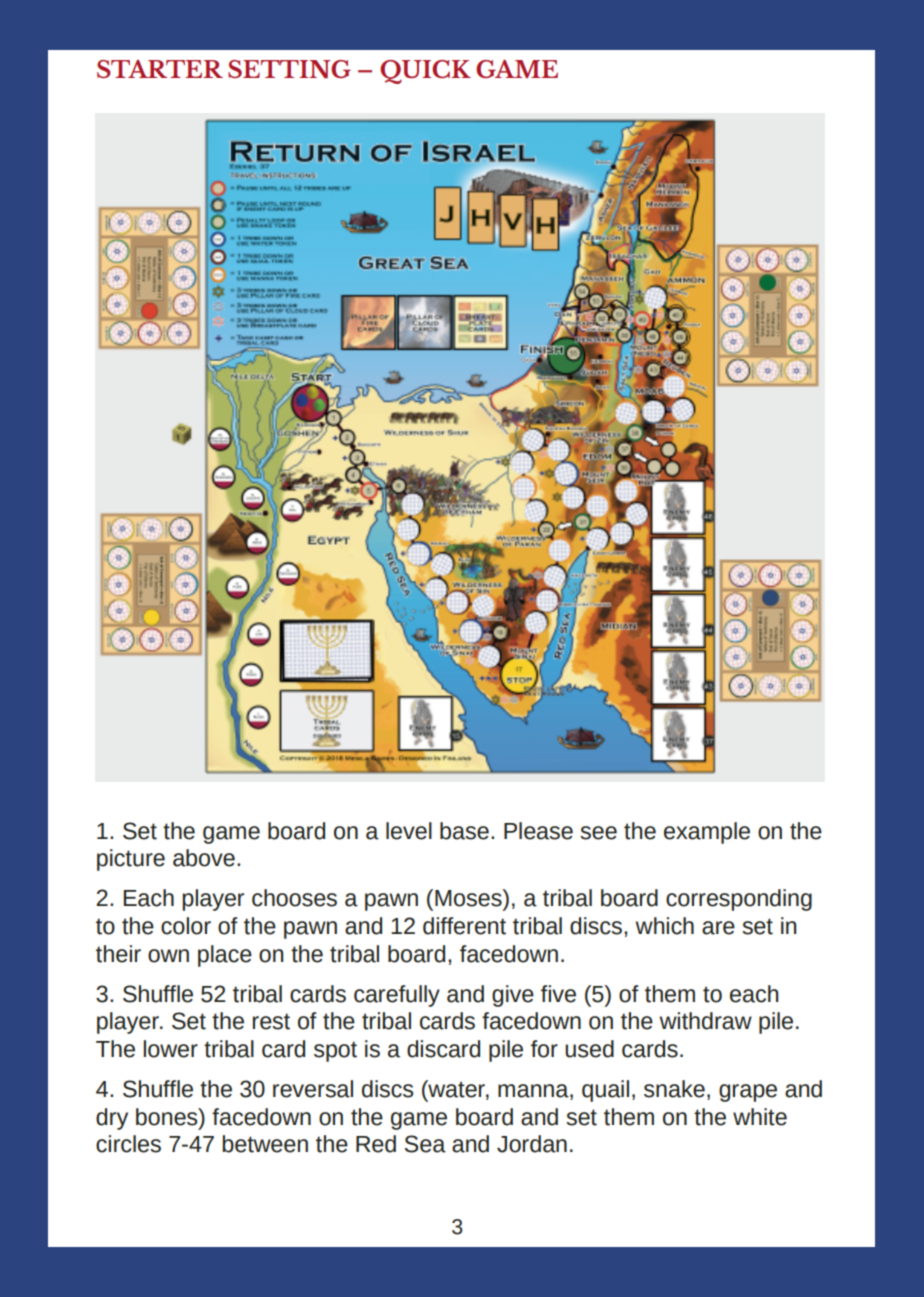 The height and width of the screenshot is (1297, 924). What do you see at coordinates (289, 69) in the screenshot?
I see `SETTING` at bounding box center [289, 69].
